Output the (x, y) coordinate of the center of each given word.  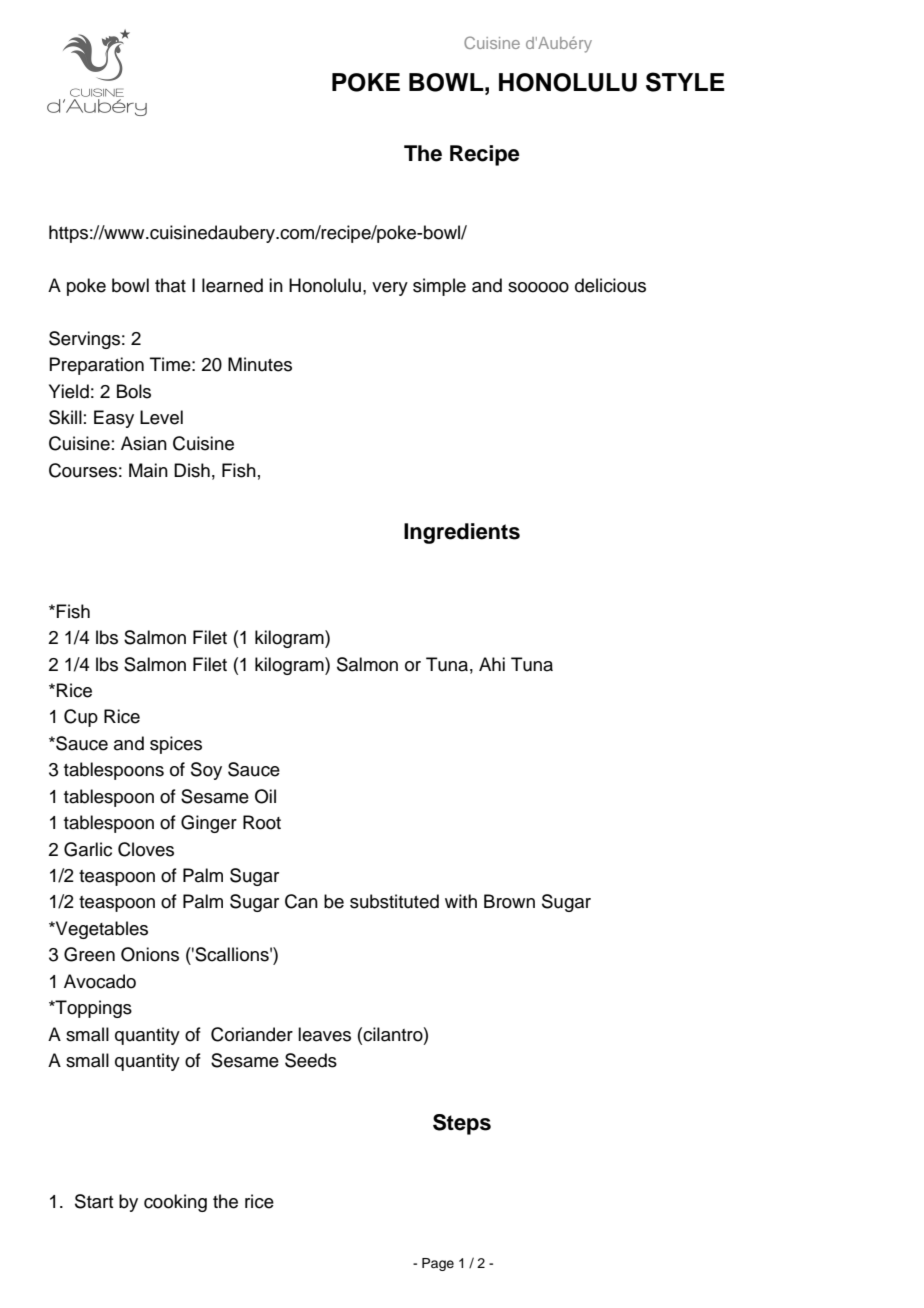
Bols (134, 391)
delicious (610, 285)
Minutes (260, 364)
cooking (175, 1203)
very (390, 289)
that (170, 285)
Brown (509, 901)
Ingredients (462, 533)
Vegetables (101, 930)
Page (438, 1264)
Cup (81, 718)
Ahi (492, 664)
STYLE (685, 82)
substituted (394, 901)
